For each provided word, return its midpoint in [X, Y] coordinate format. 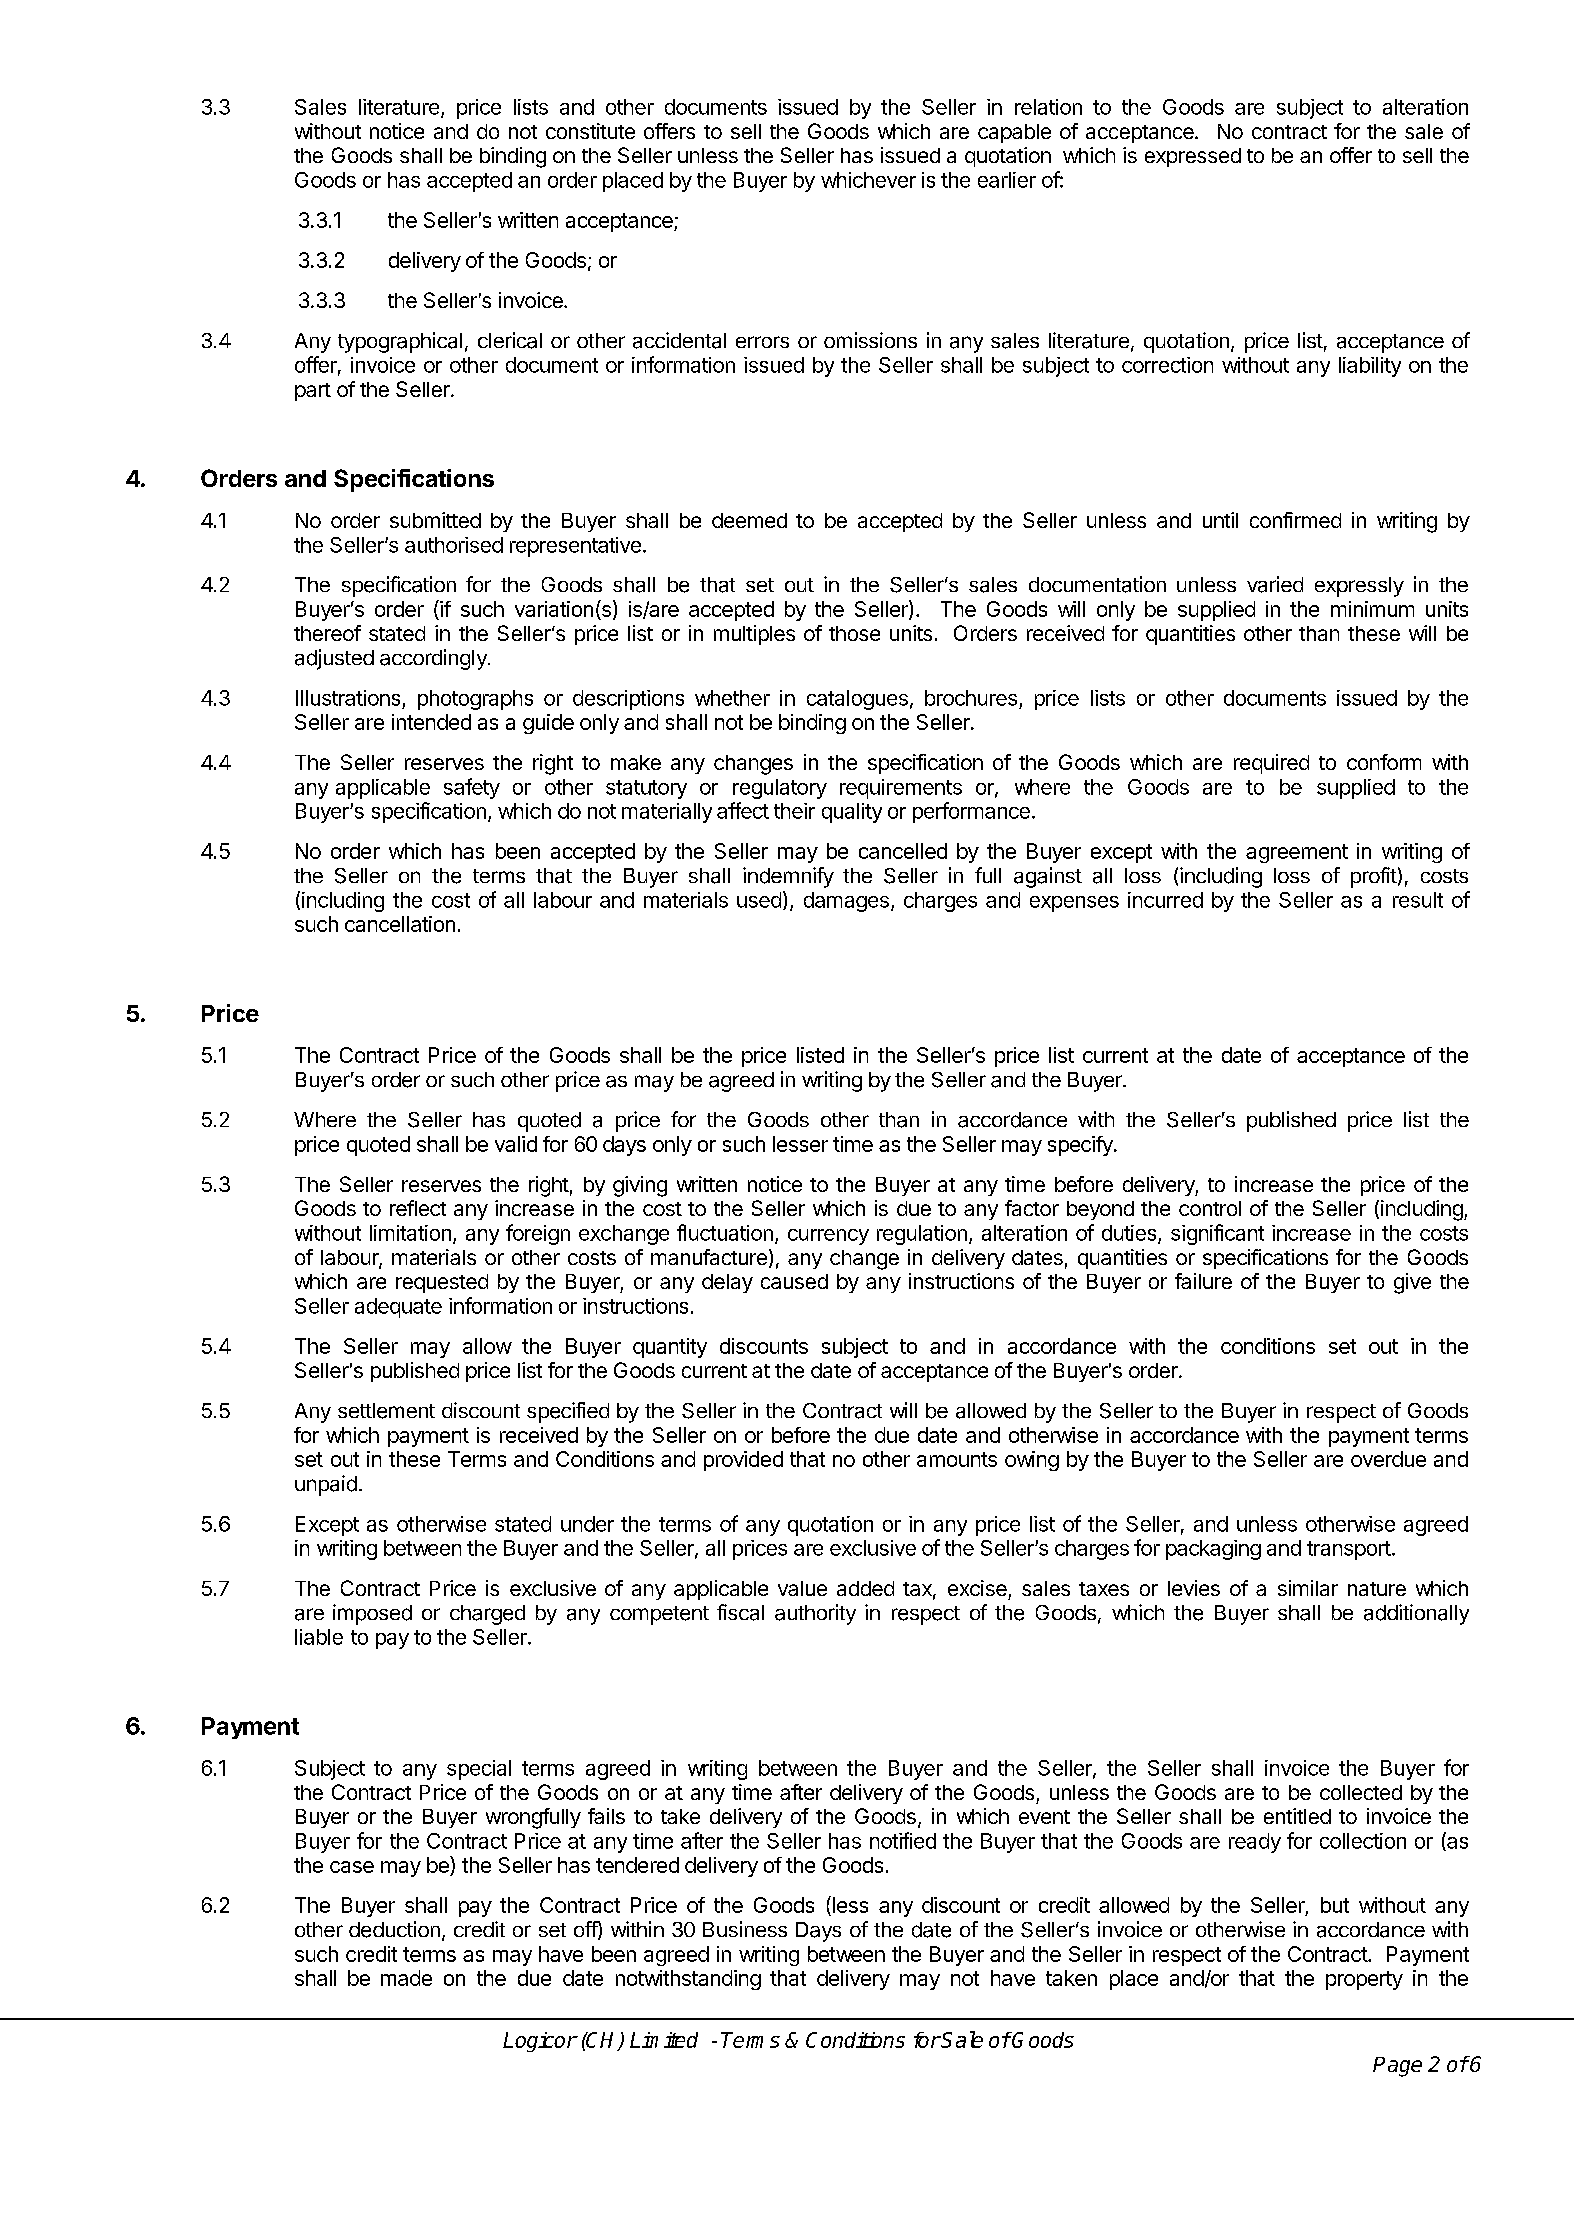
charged [487, 1615]
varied [1275, 584]
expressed [1193, 157]
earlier [1007, 180]
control [1210, 1208]
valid [516, 1144]
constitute [590, 131]
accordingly [434, 659]
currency [828, 1237]
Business [745, 1929]
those [854, 633]
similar [1308, 1588]
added [865, 1588]
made [406, 1978]
